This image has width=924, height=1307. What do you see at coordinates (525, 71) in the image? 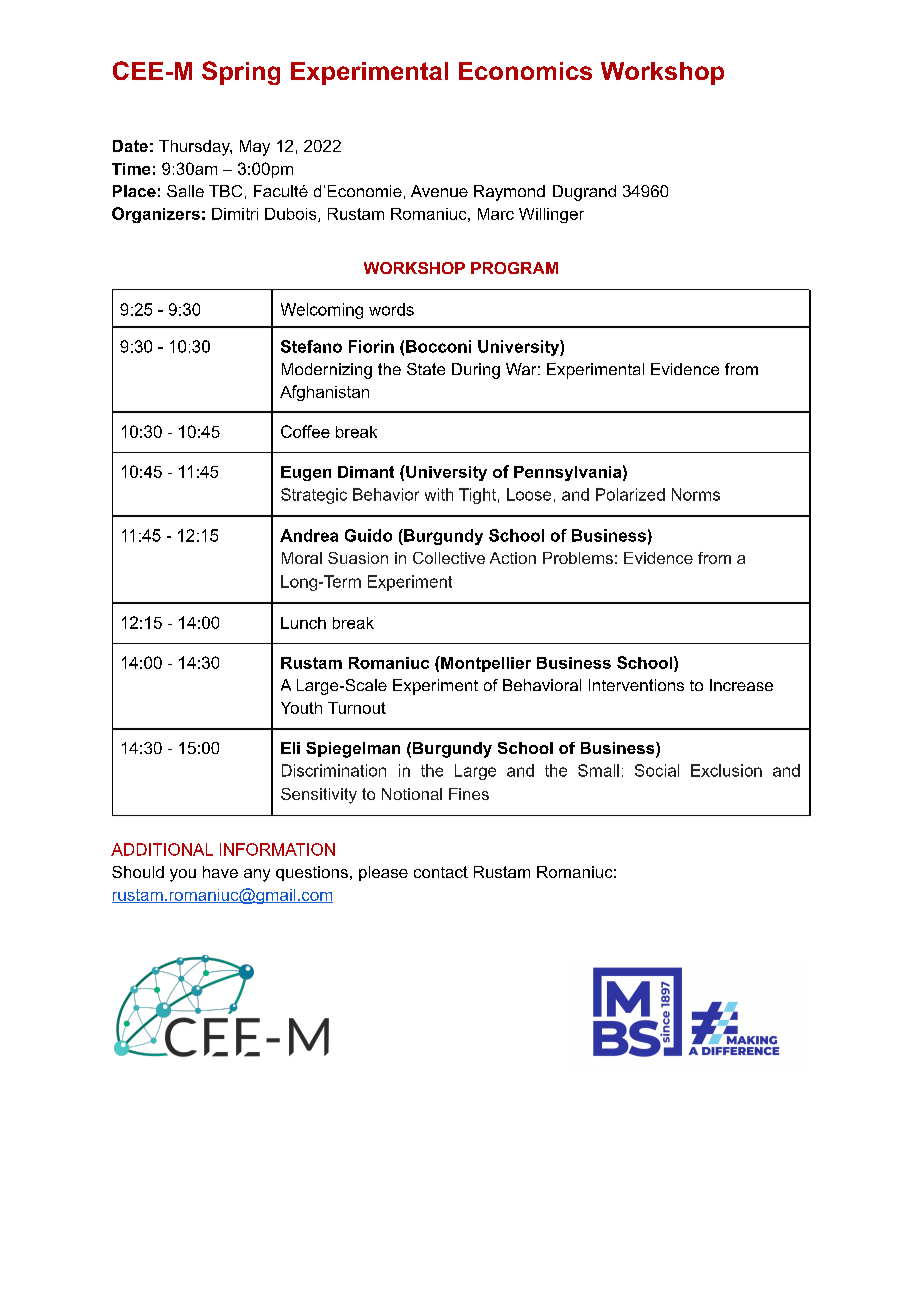
I see `Economics` at bounding box center [525, 71].
